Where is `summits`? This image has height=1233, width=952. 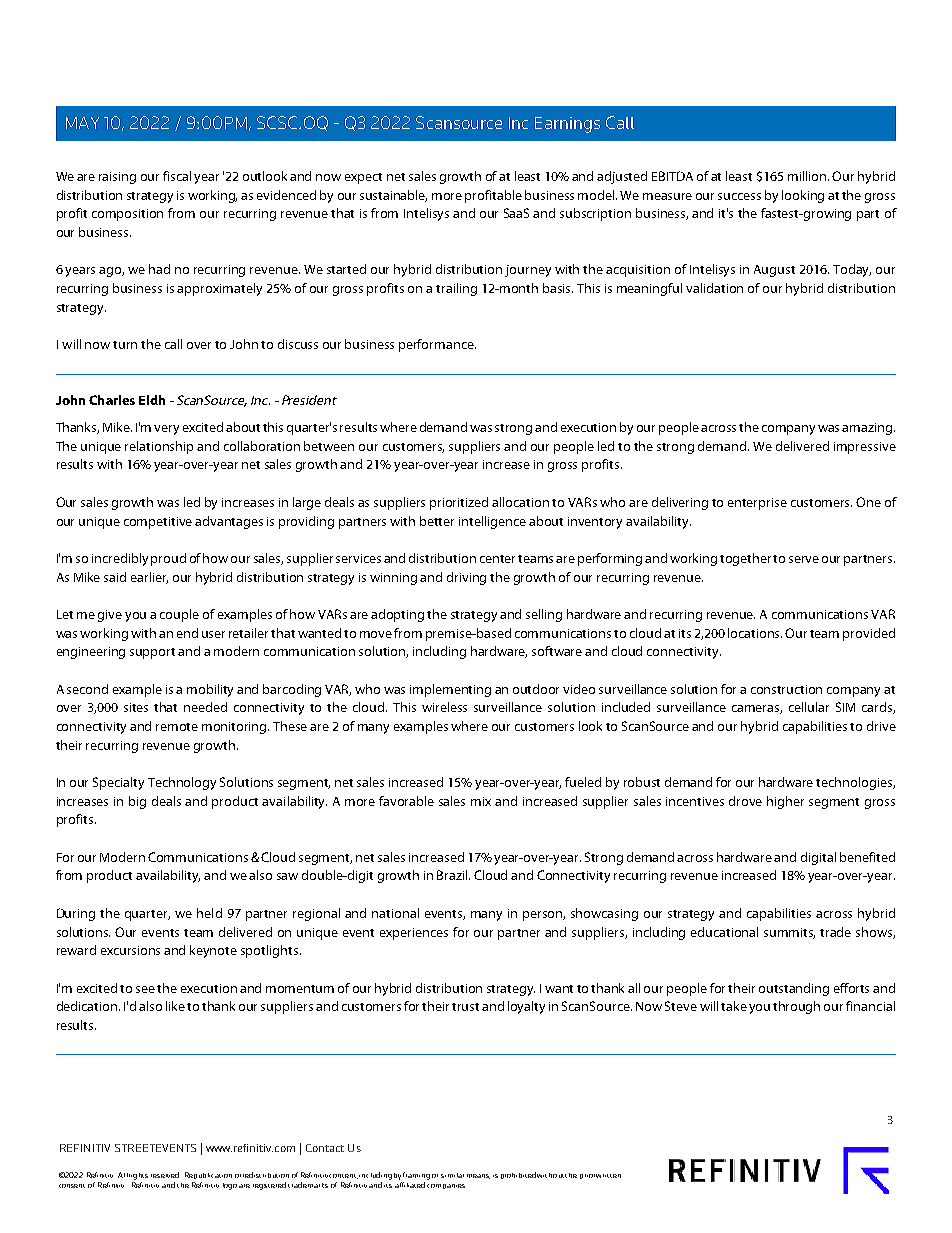 summits is located at coordinates (789, 933).
